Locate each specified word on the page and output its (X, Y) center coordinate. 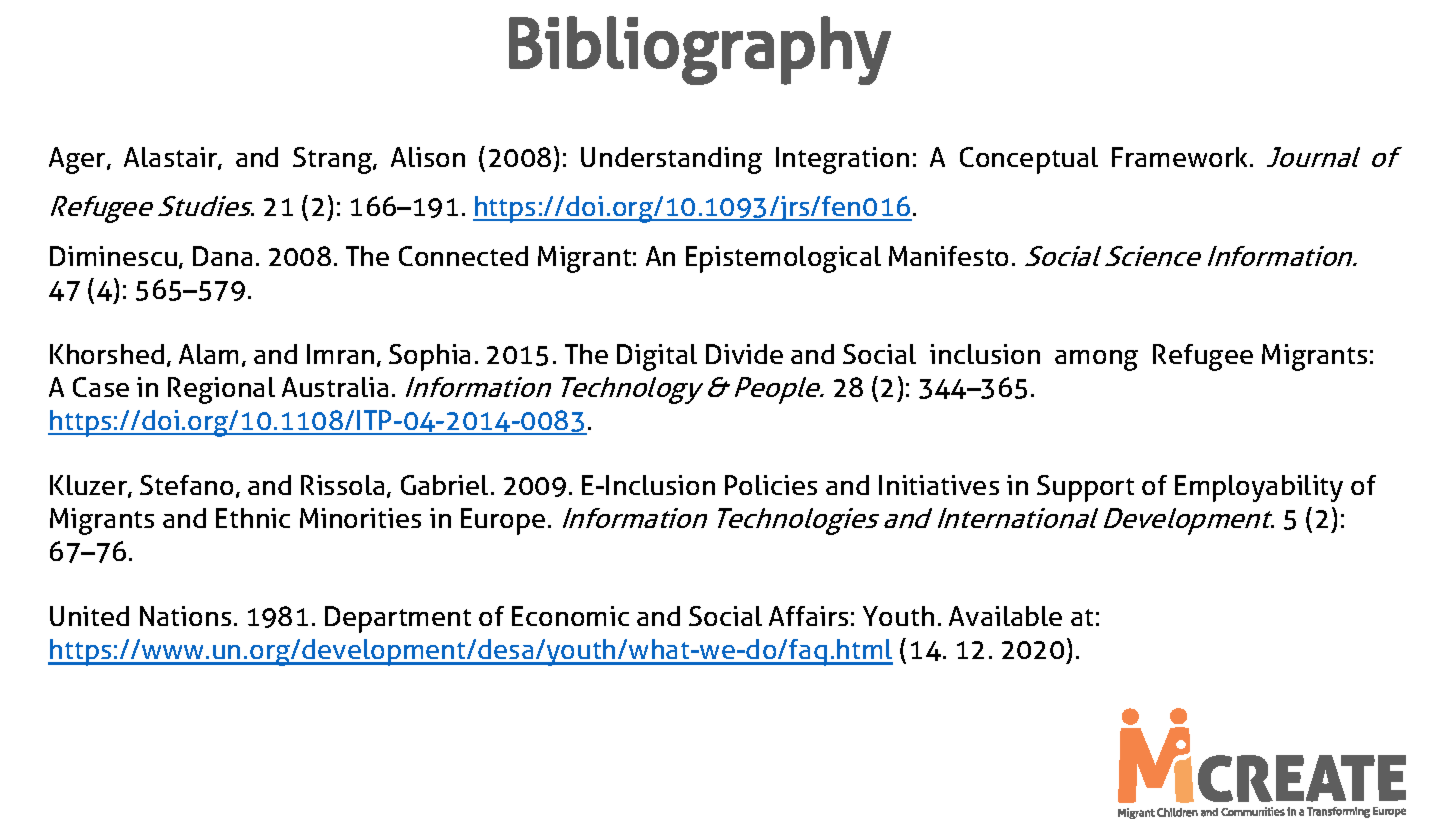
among (1096, 360)
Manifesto (948, 256)
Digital (657, 357)
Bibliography (700, 50)
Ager (78, 160)
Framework (1179, 157)
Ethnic (253, 518)
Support (1085, 488)
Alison (428, 157)
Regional (221, 390)
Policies (771, 485)
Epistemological (783, 259)
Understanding (671, 160)
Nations (185, 616)
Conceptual (1029, 160)
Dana (222, 256)
